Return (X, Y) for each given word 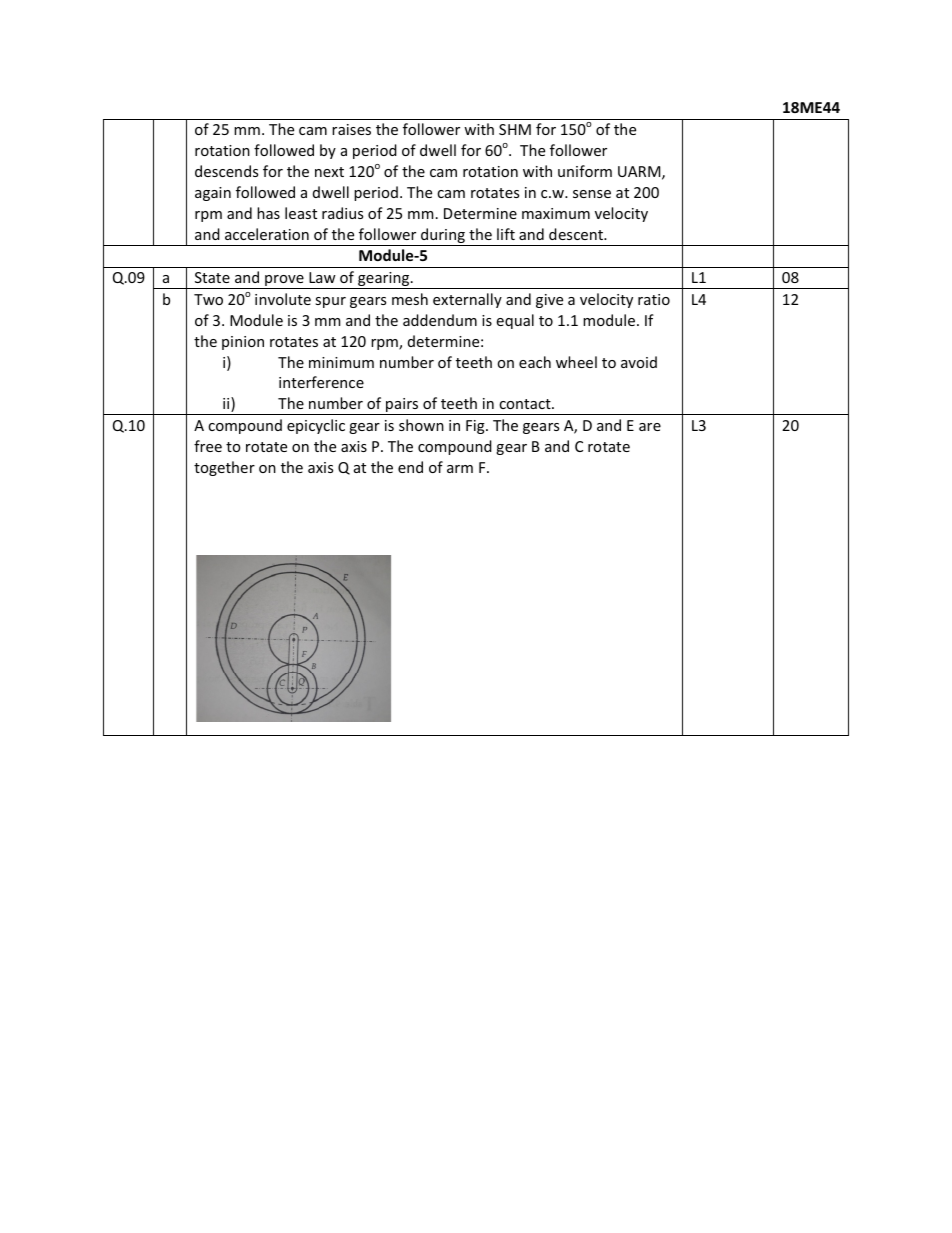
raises (351, 129)
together (224, 468)
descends (226, 171)
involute (283, 299)
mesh (410, 299)
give (549, 301)
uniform (585, 171)
